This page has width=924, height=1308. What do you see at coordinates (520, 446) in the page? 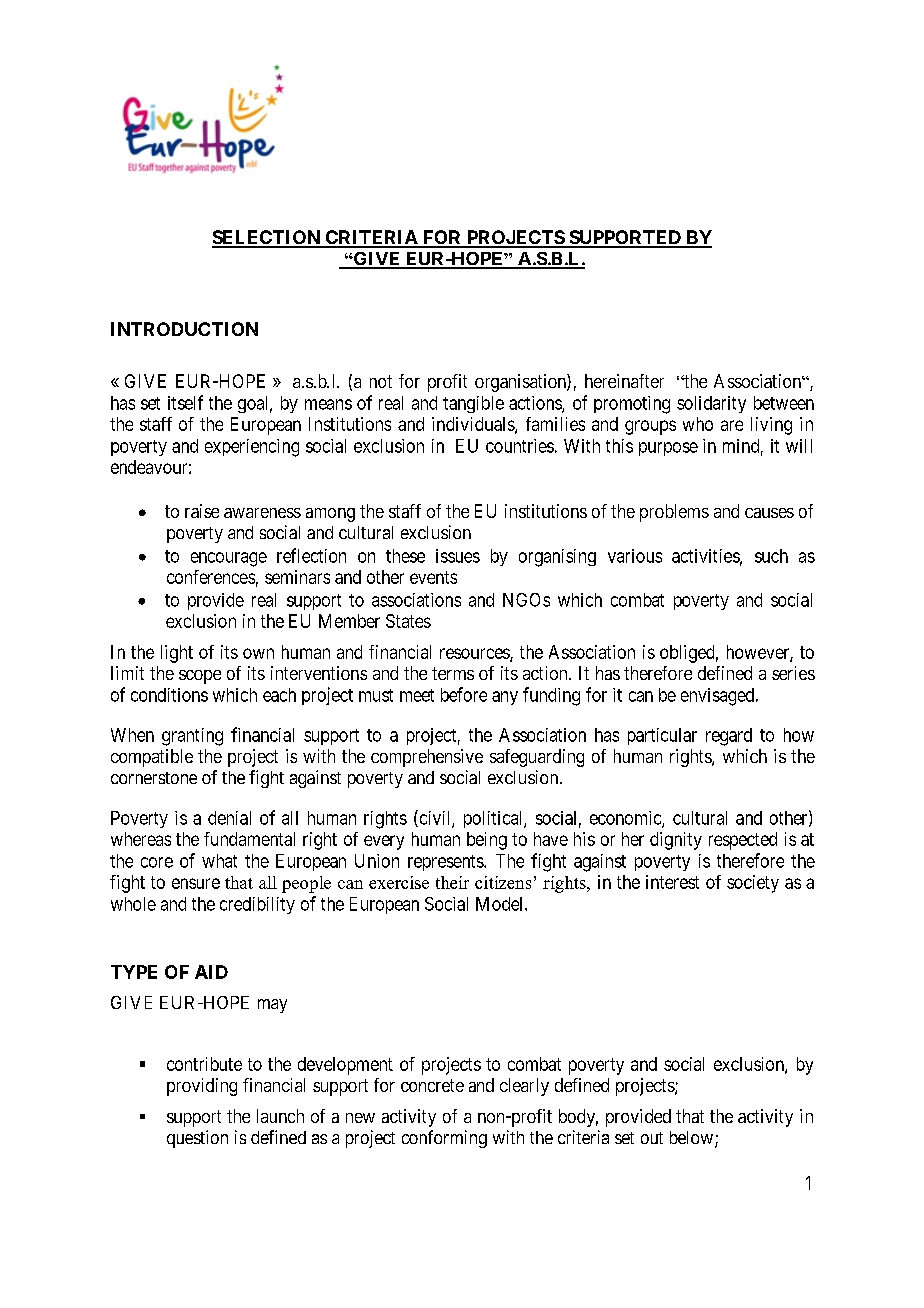
I see `countries` at bounding box center [520, 446].
